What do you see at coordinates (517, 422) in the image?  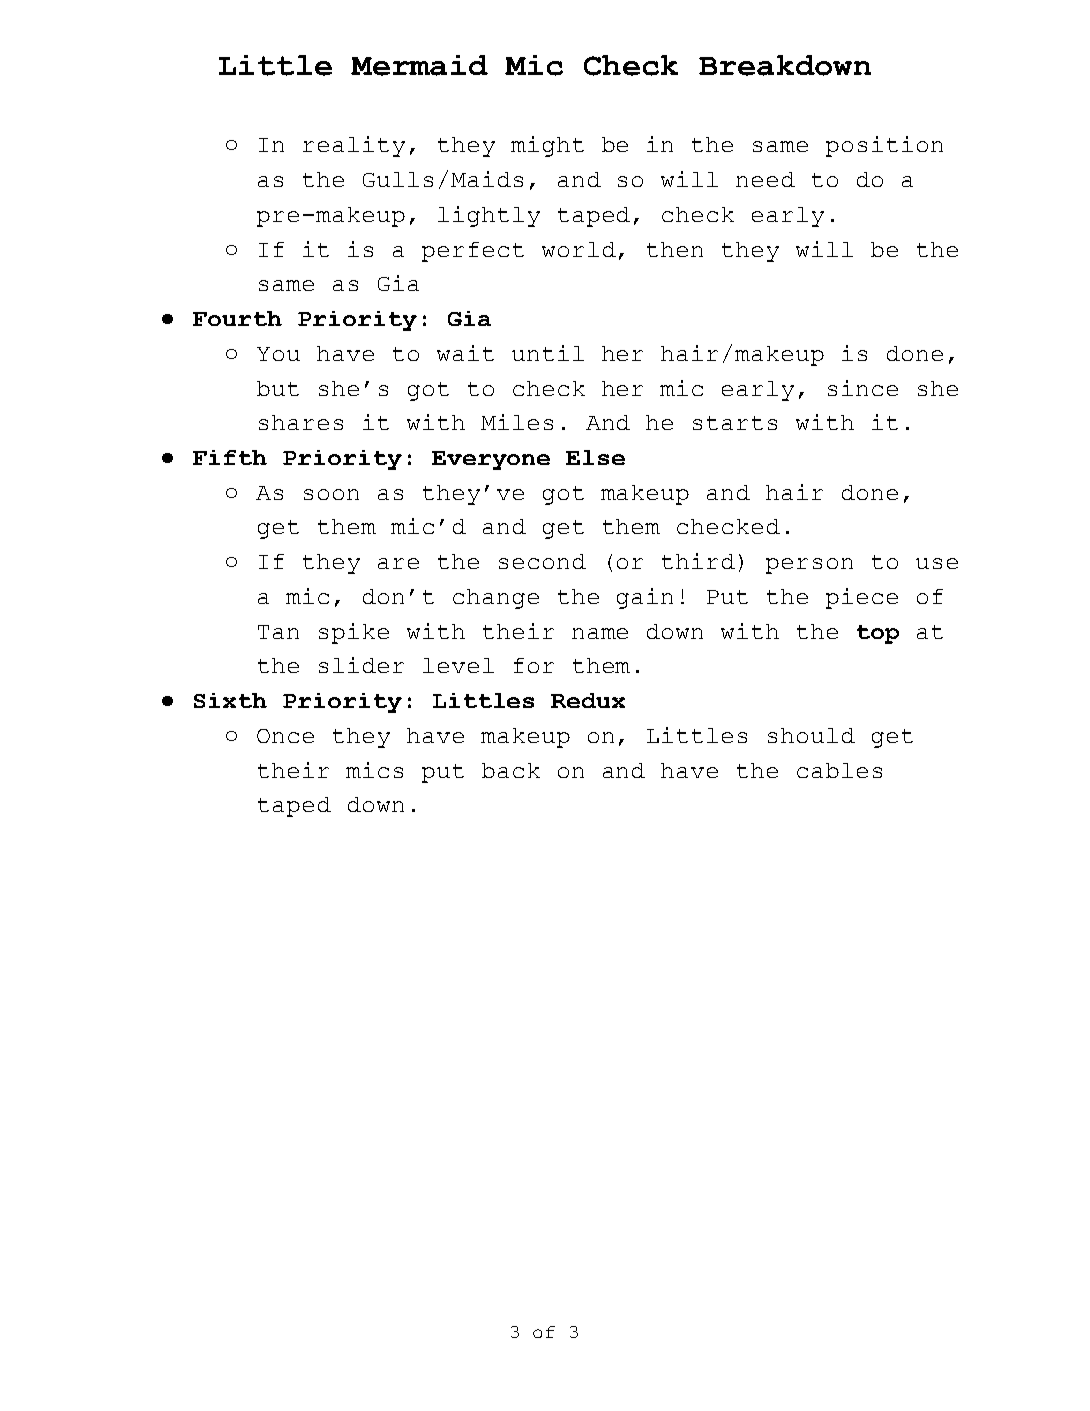 I see `Miles` at bounding box center [517, 422].
